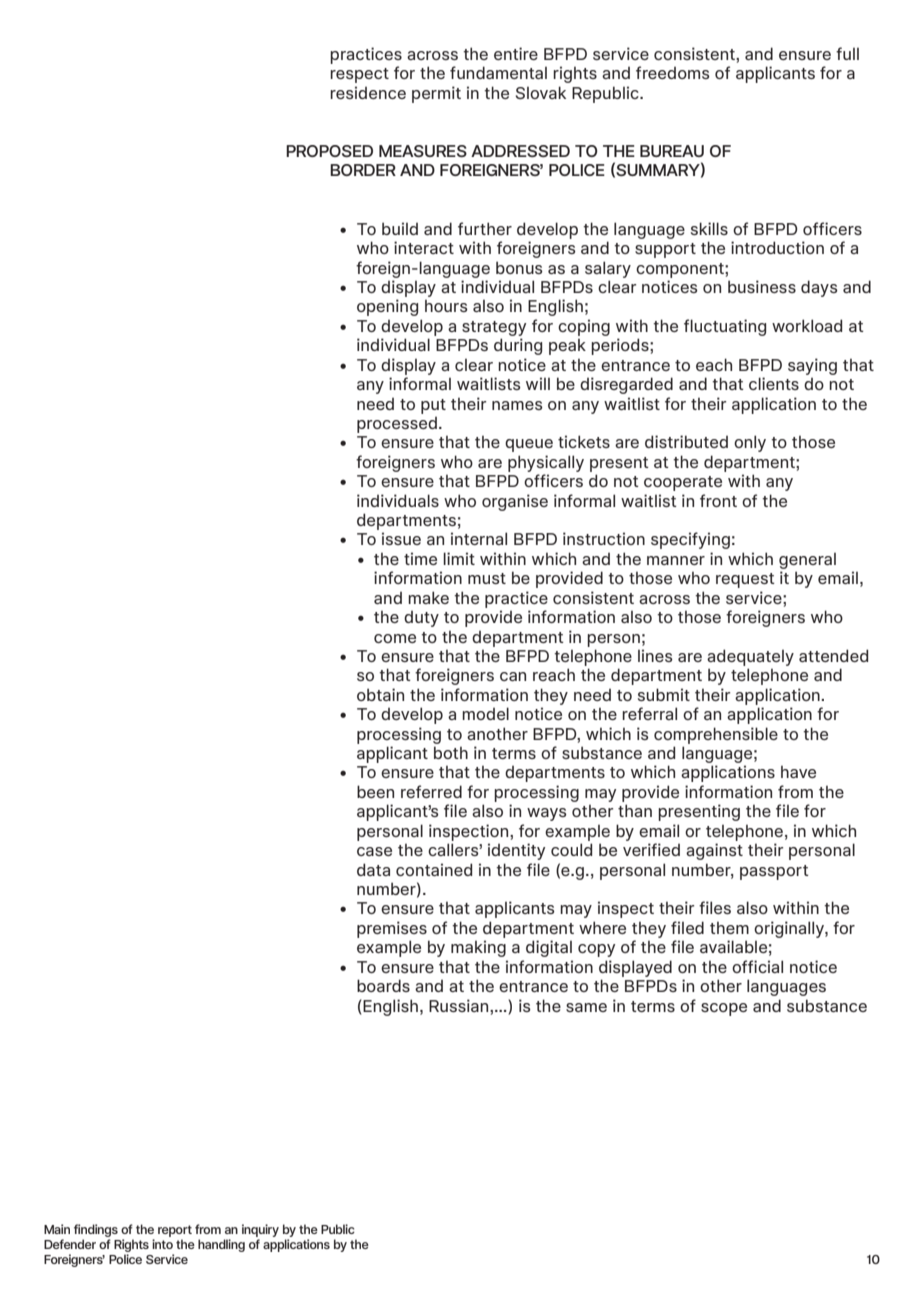 The height and width of the screenshot is (1308, 924). What do you see at coordinates (434, 869) in the screenshot?
I see `contained` at bounding box center [434, 869].
